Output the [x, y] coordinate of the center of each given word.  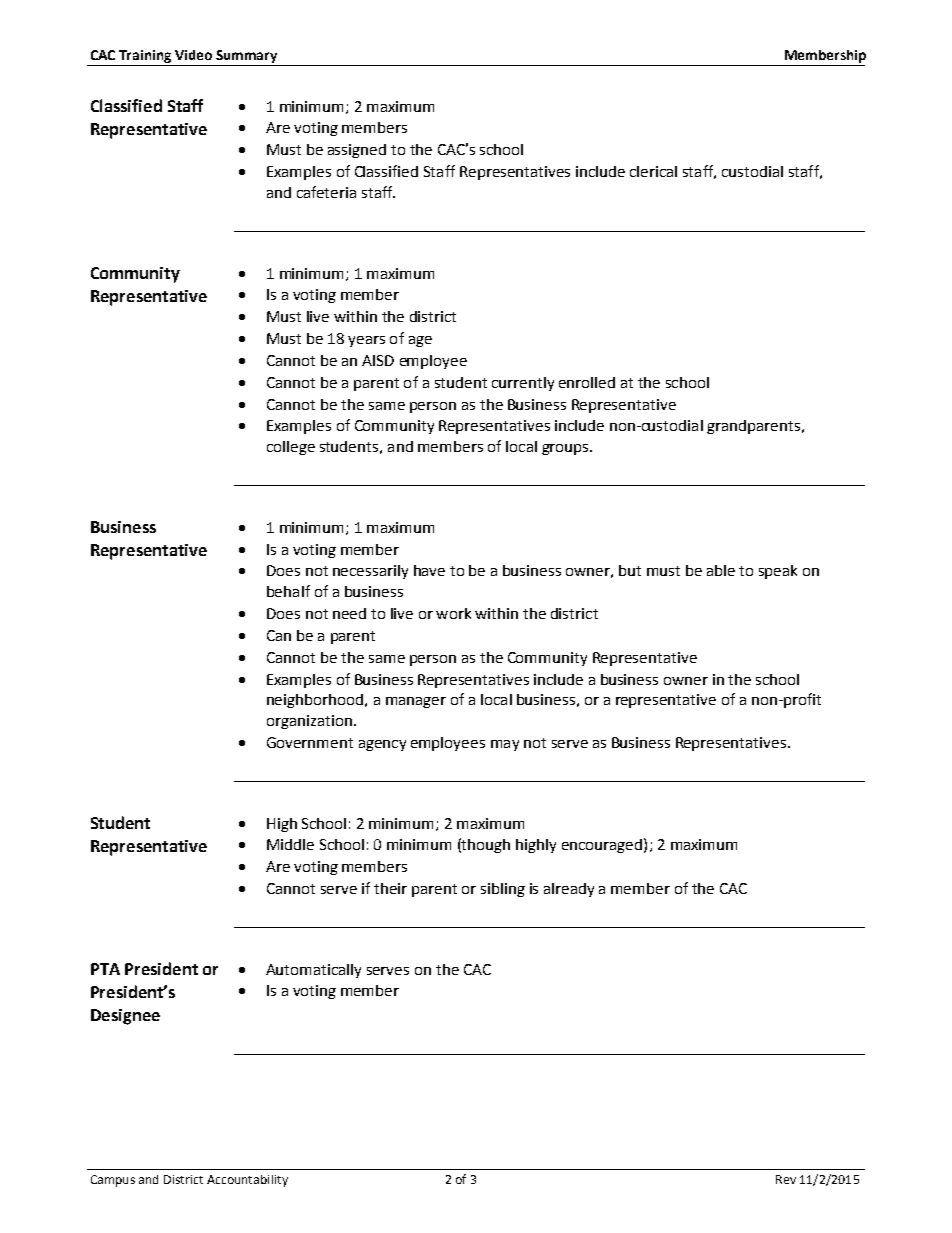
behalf [288, 591]
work [453, 613]
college [291, 448]
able [721, 570]
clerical [653, 171]
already [569, 890]
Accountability [247, 1181]
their [390, 888]
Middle [290, 844]
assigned [357, 151]
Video [193, 55]
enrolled [587, 382]
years [366, 341]
